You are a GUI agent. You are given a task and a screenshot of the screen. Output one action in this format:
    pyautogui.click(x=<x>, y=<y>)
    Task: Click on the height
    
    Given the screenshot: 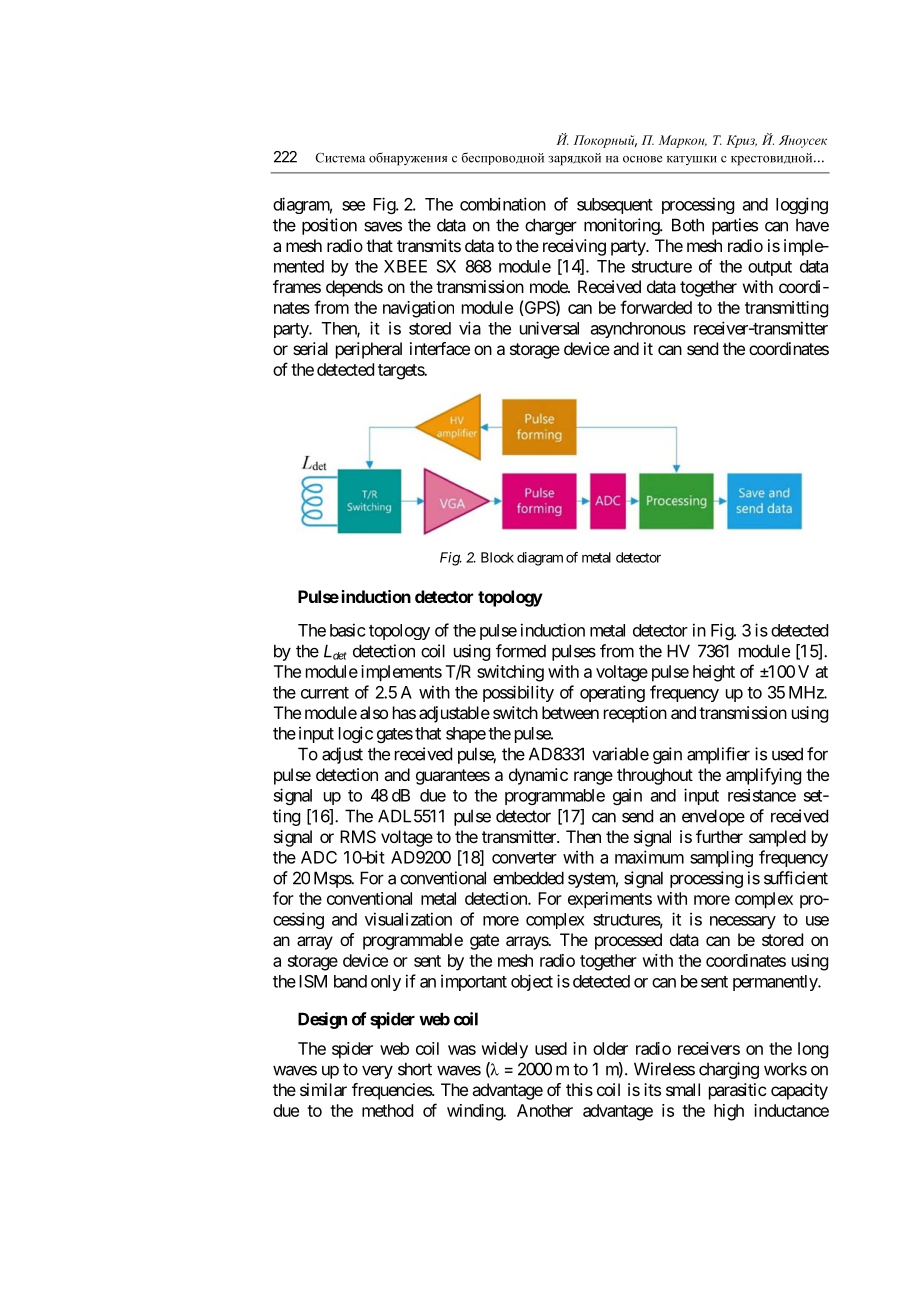 What is the action you would take?
    pyautogui.click(x=714, y=673)
